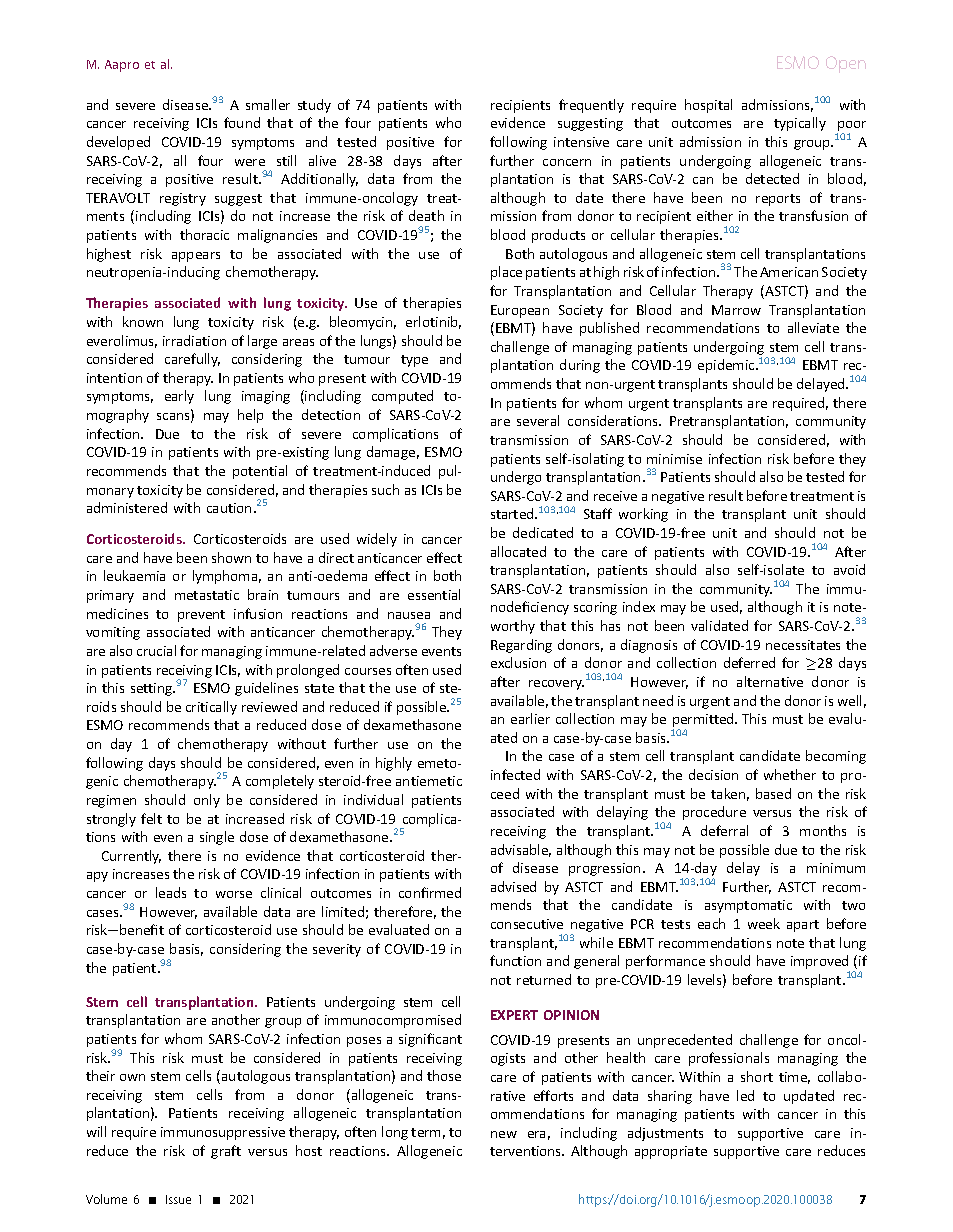 Image resolution: width=953 pixels, height=1232 pixels. Describe the element at coordinates (749, 662) in the page. I see `deferred` at that location.
